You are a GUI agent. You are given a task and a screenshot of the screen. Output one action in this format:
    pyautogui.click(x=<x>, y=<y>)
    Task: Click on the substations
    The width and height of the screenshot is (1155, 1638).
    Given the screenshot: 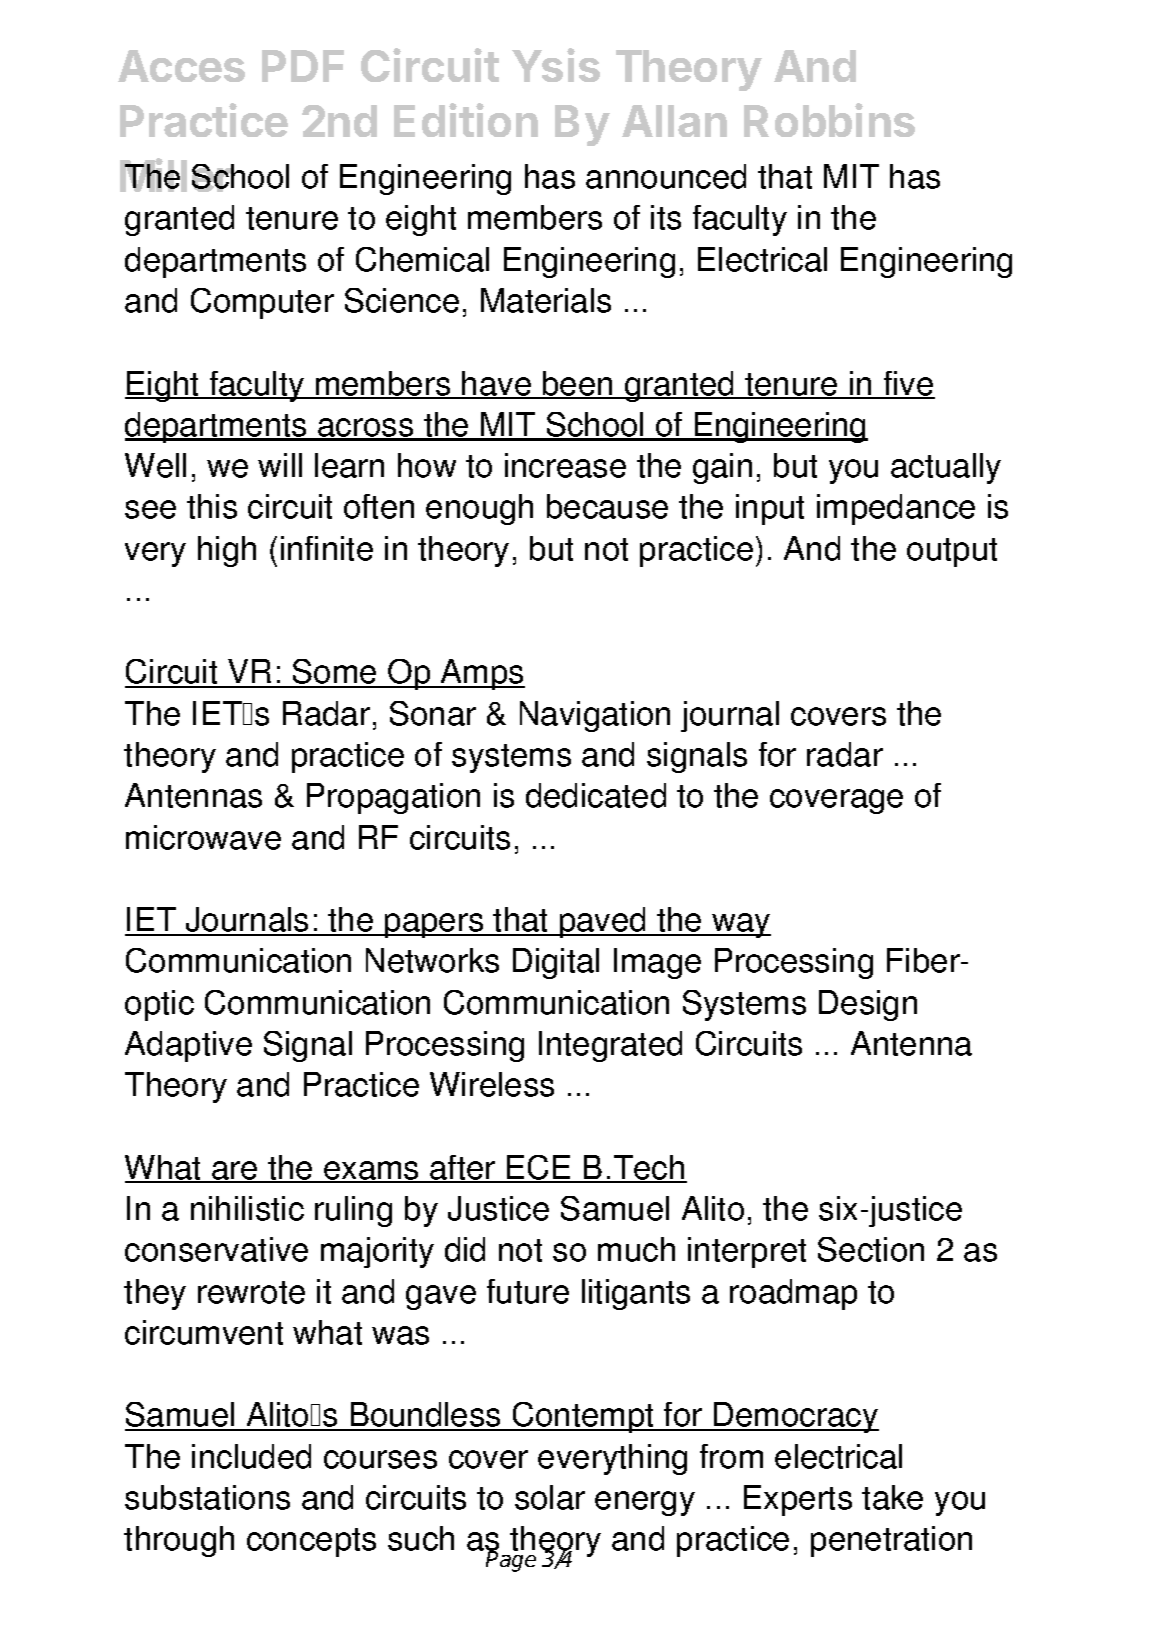 What is the action you would take?
    pyautogui.click(x=207, y=1497)
